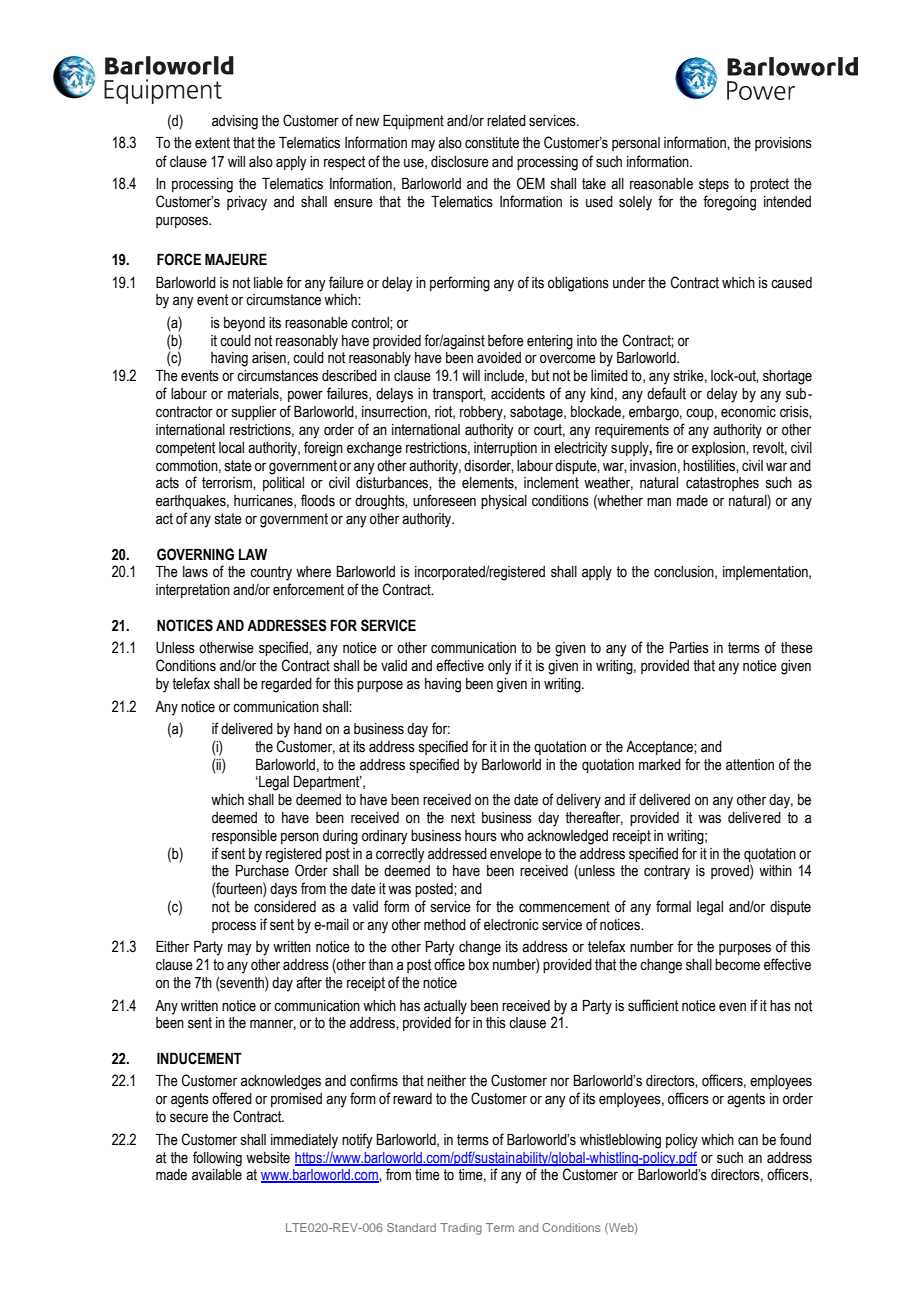  Describe the element at coordinates (459, 395) in the screenshot. I see `transport` at that location.
